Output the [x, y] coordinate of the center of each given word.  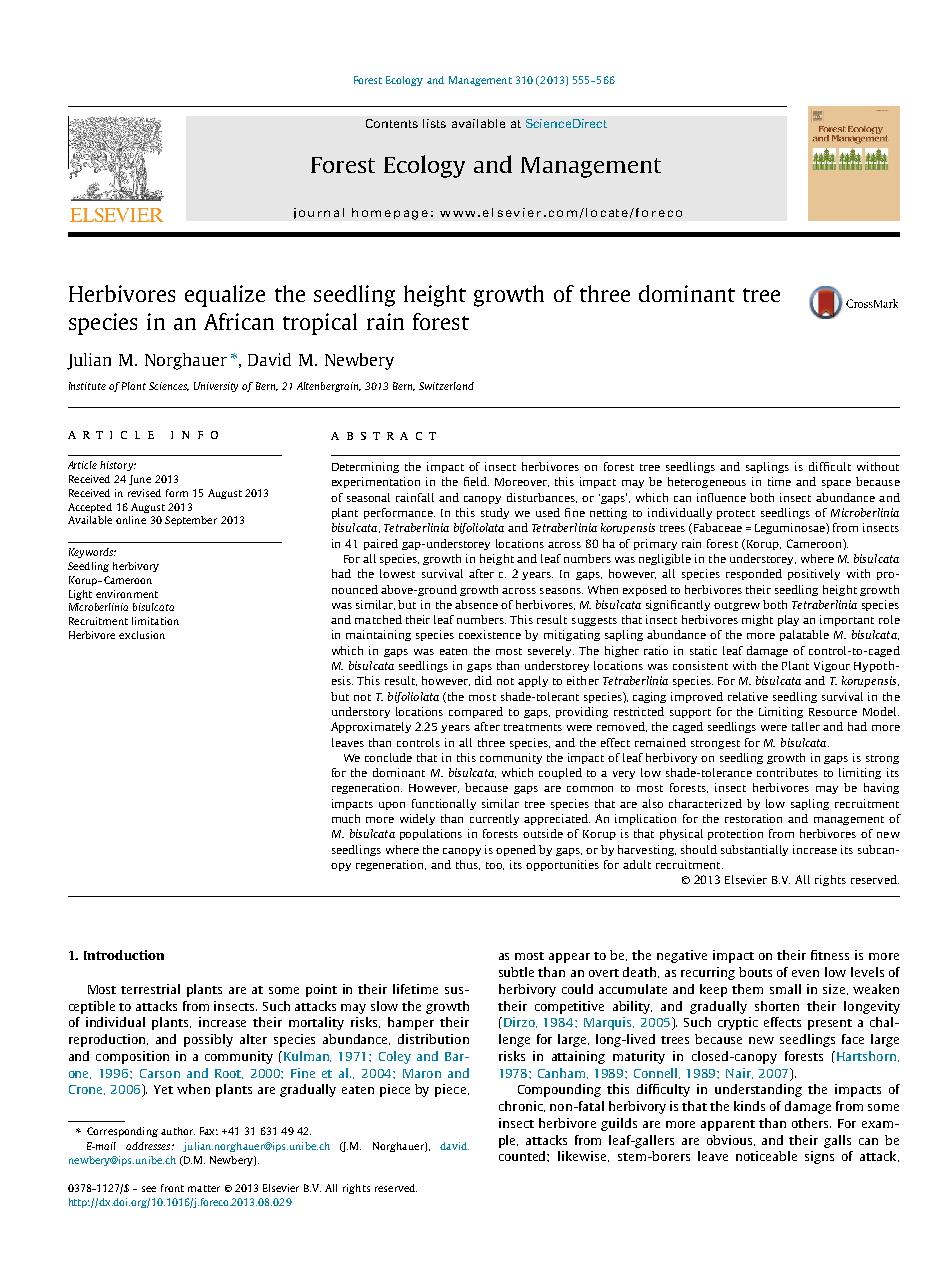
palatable [804, 635]
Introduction [124, 955]
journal [319, 213]
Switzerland [446, 386]
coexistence [490, 634]
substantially [754, 850]
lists [434, 123]
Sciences [169, 386]
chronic [522, 1106]
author [178, 1131]
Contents [392, 123]
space [836, 484]
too [495, 866]
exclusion [142, 635]
